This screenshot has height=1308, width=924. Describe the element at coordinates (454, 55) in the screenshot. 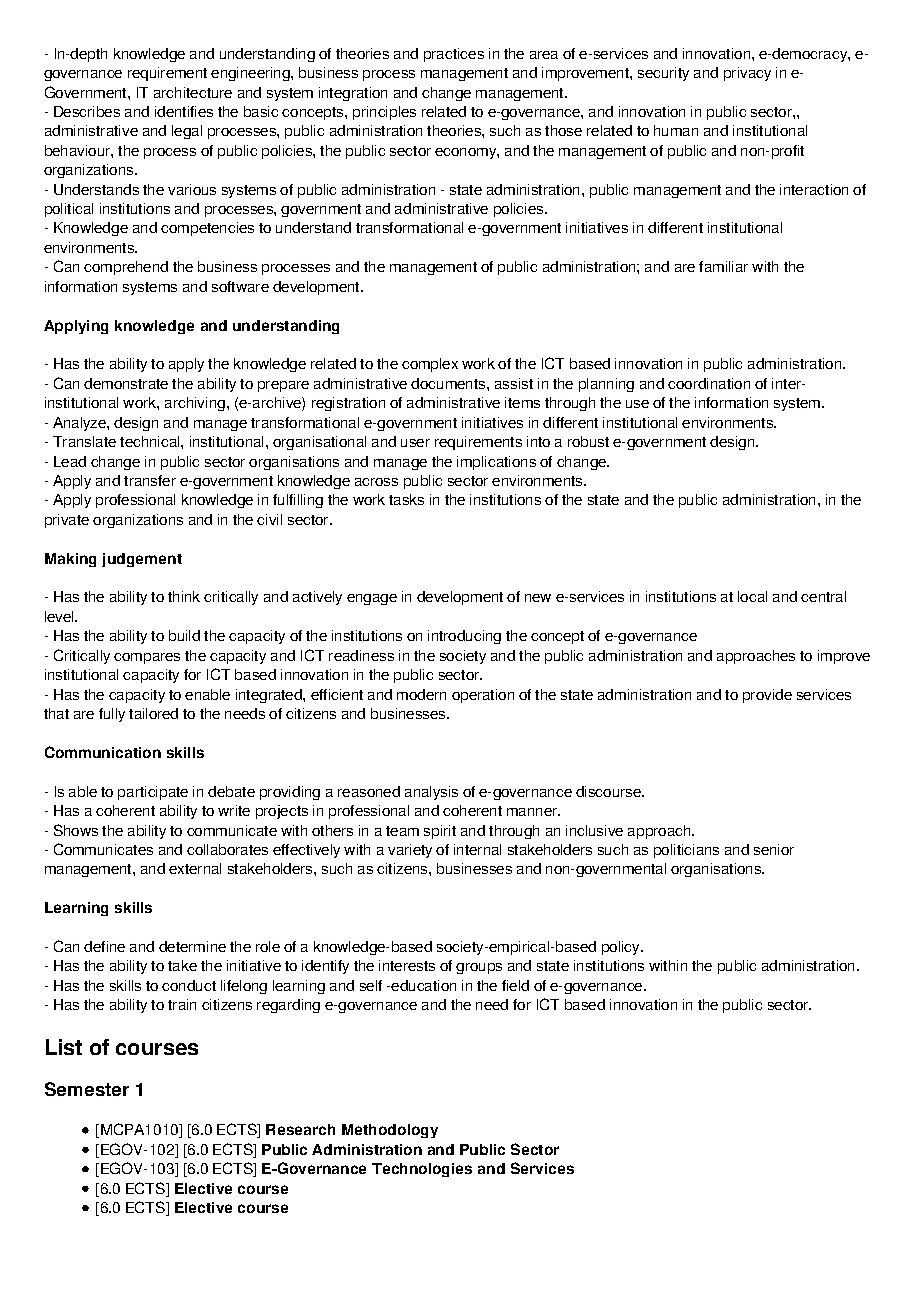

I see `practices` at that location.
